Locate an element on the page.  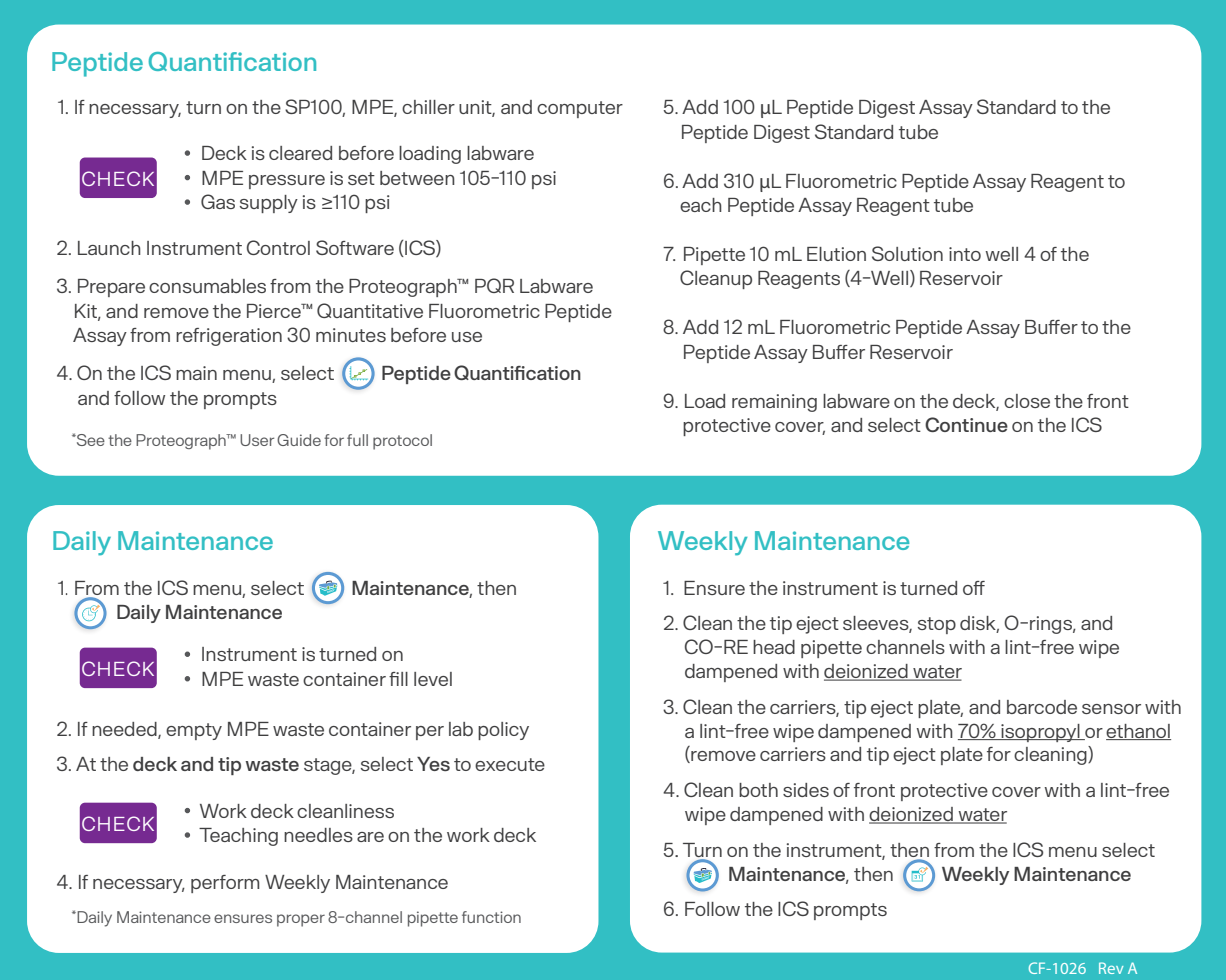
cleared is located at coordinates (300, 153).
